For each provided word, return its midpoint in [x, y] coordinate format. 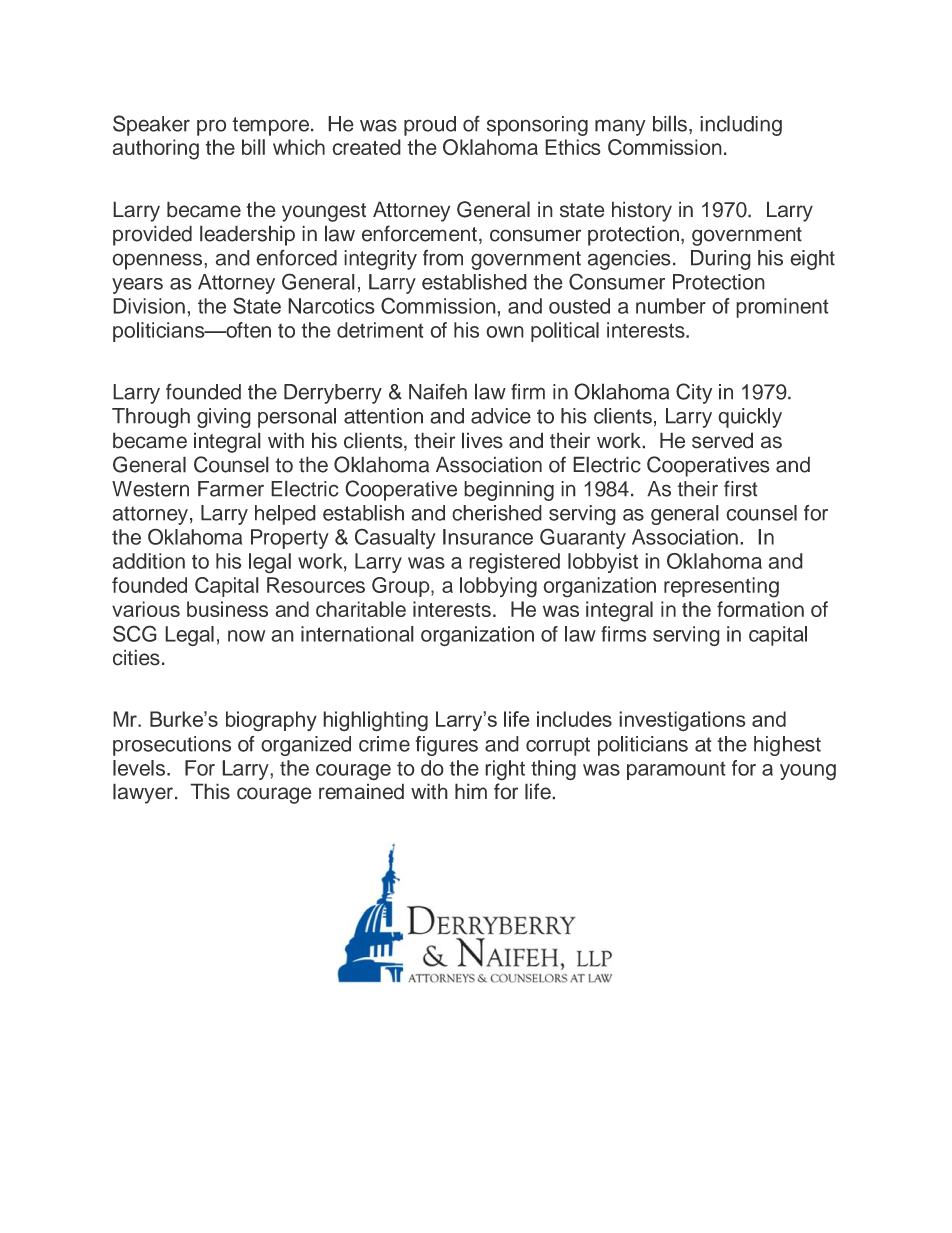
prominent [782, 308]
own [505, 332]
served [722, 440]
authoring [156, 149]
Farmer [231, 489]
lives [482, 440]
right [505, 770]
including [741, 125]
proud [430, 126]
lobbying [498, 587]
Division [149, 306]
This [210, 791]
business [227, 609]
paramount [676, 770]
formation [760, 609]
